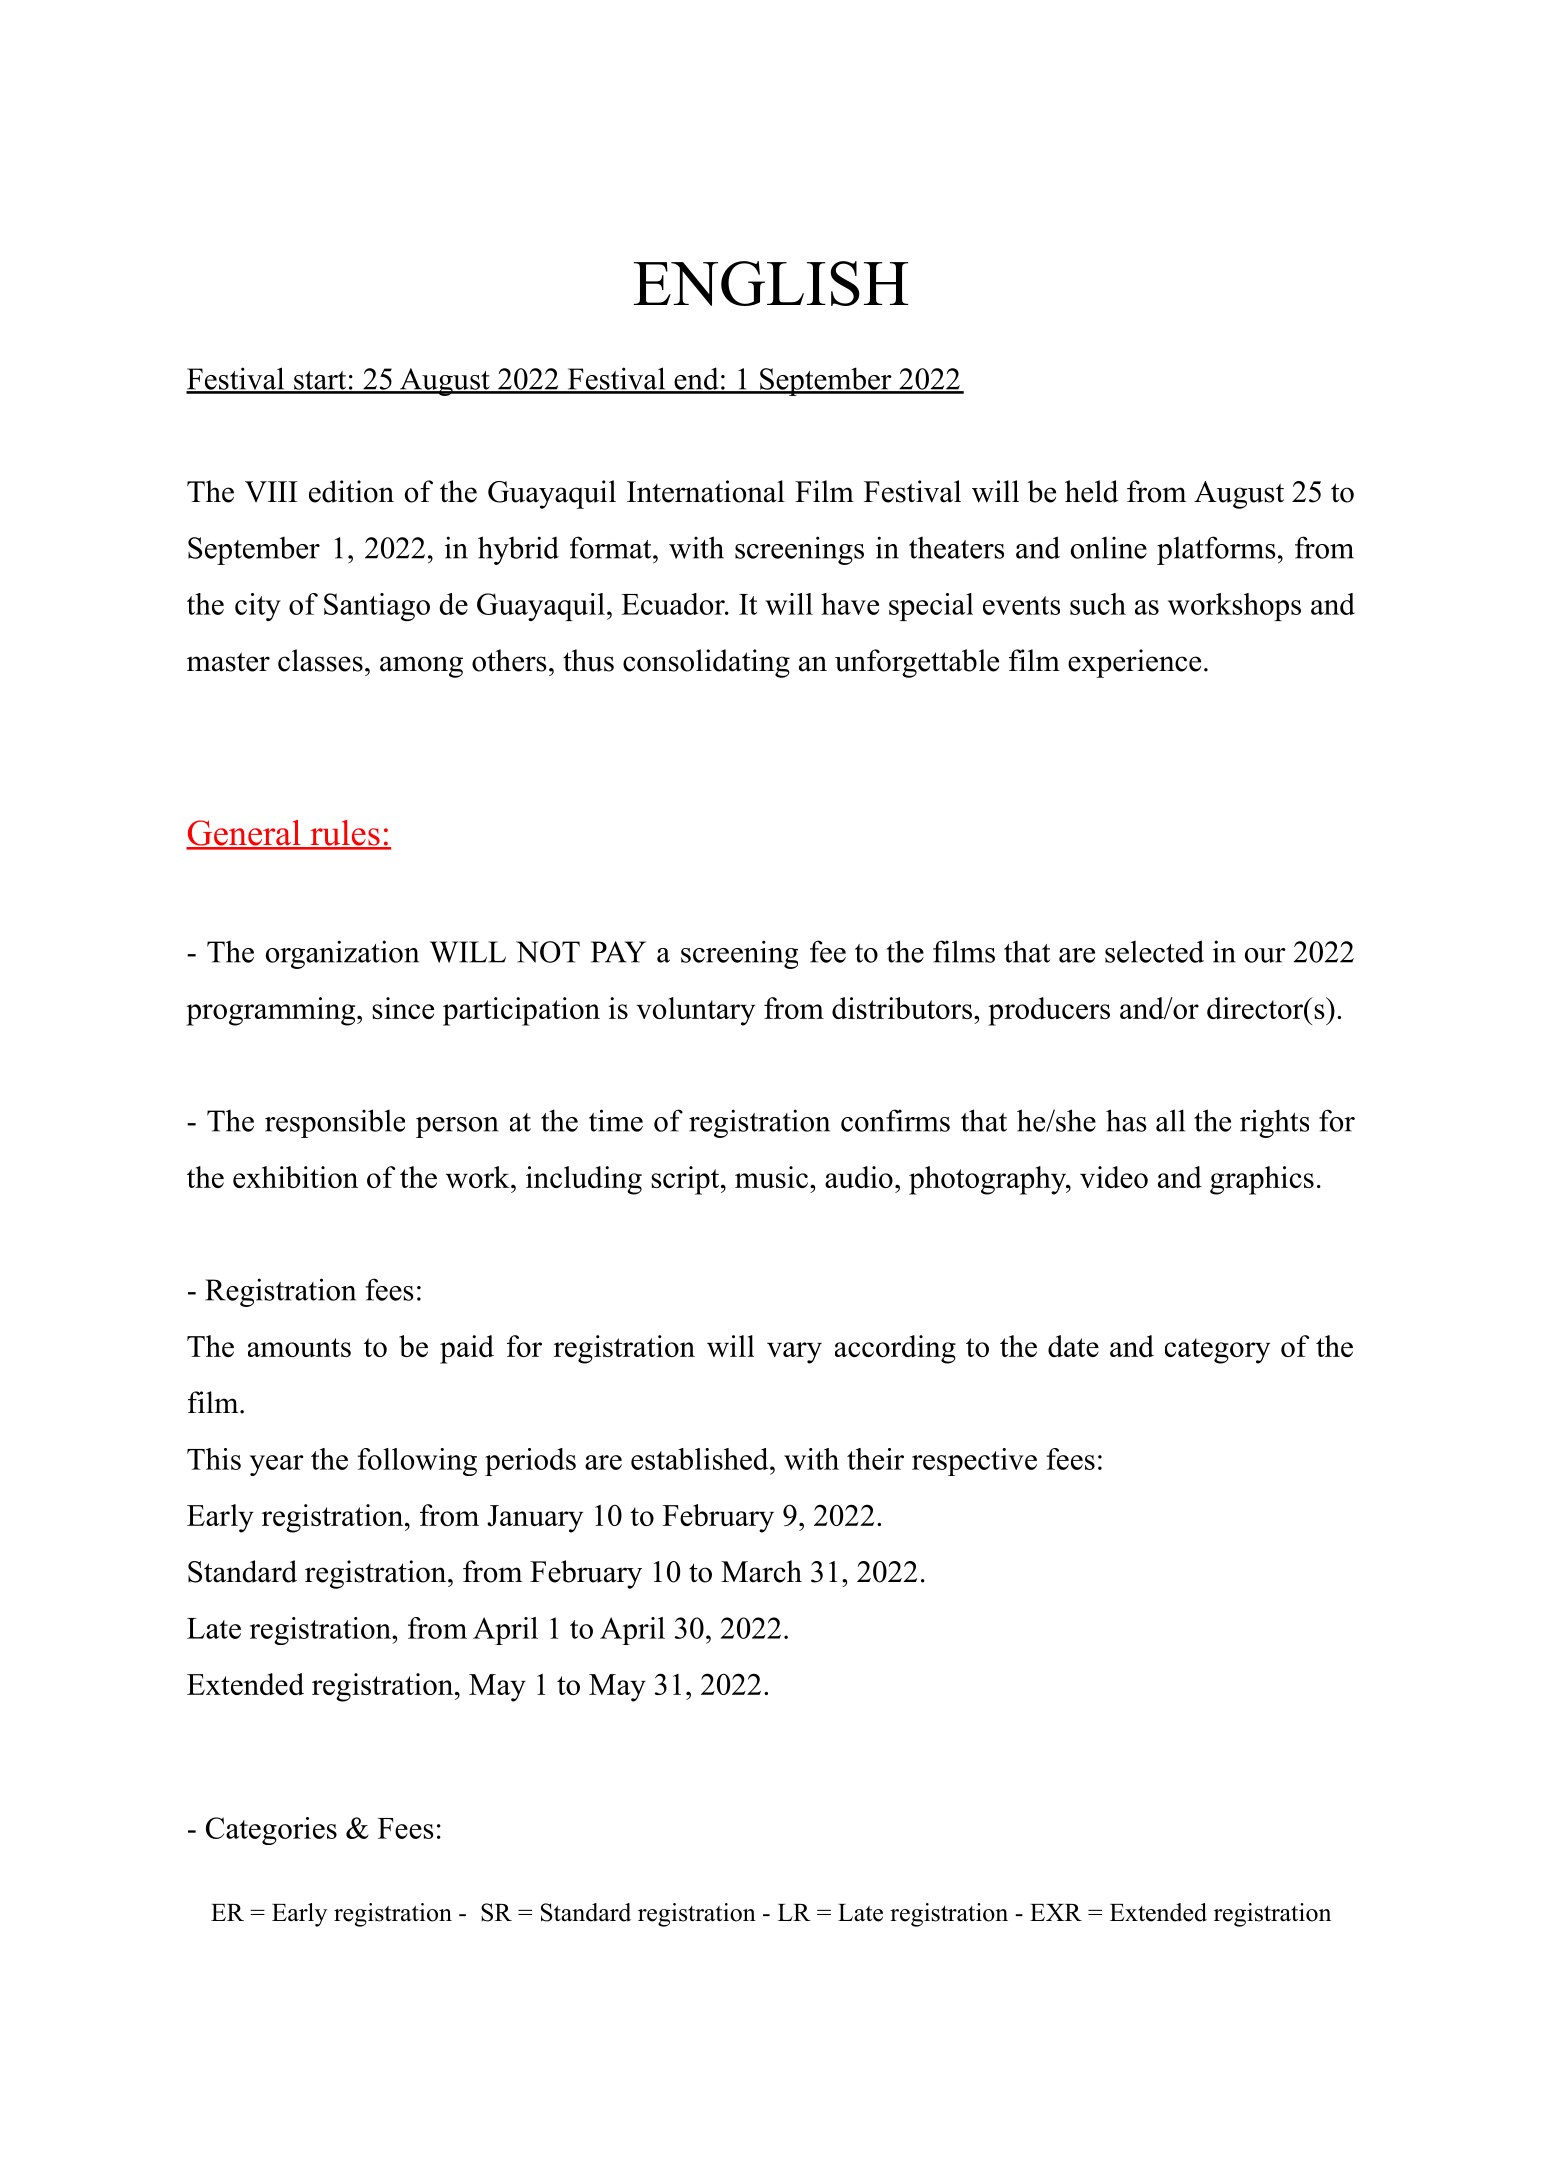 This screenshot has height=2181, width=1544. I want to click on selected, so click(1154, 951).
